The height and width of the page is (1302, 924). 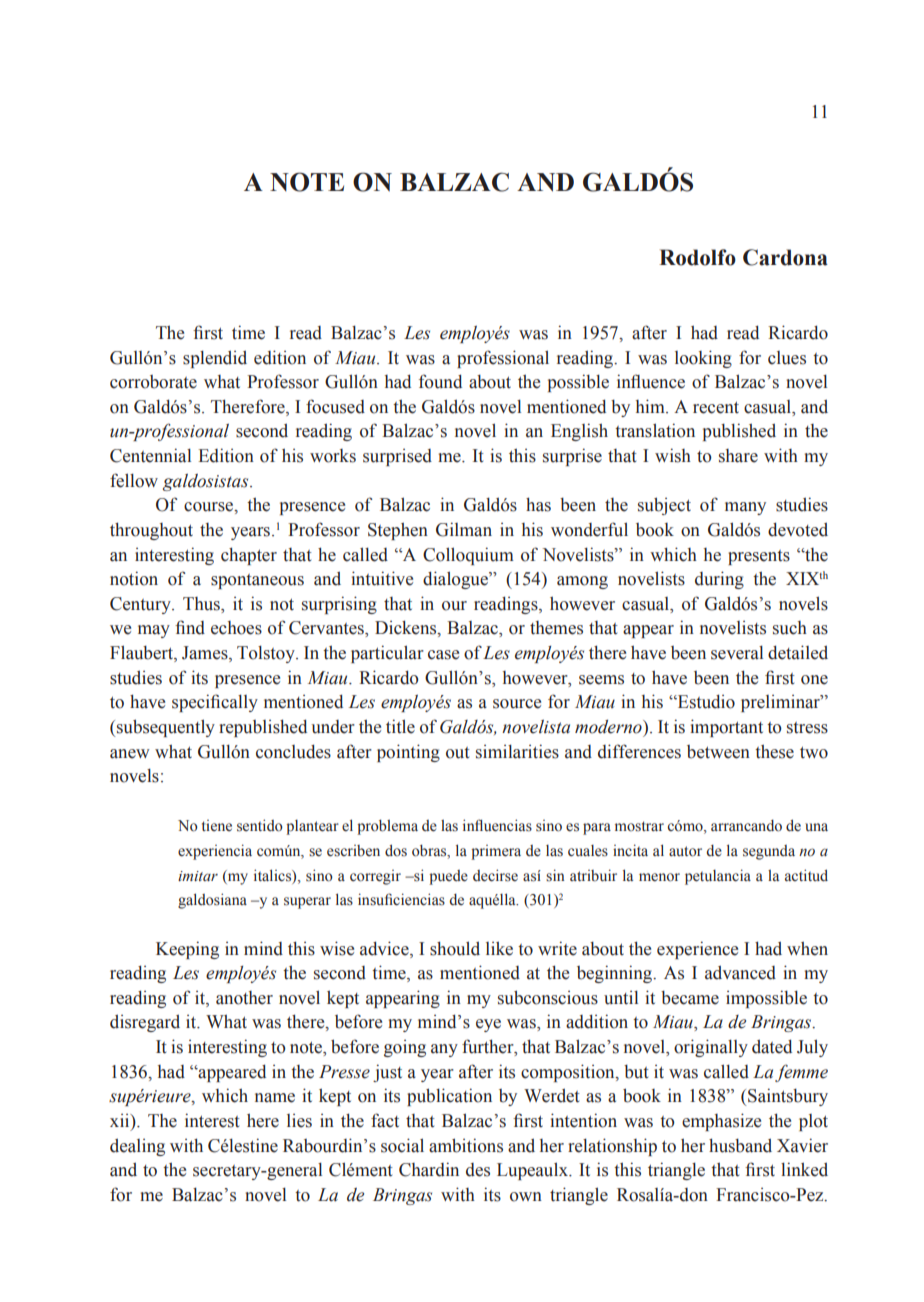 I want to click on specifically, so click(x=215, y=703).
